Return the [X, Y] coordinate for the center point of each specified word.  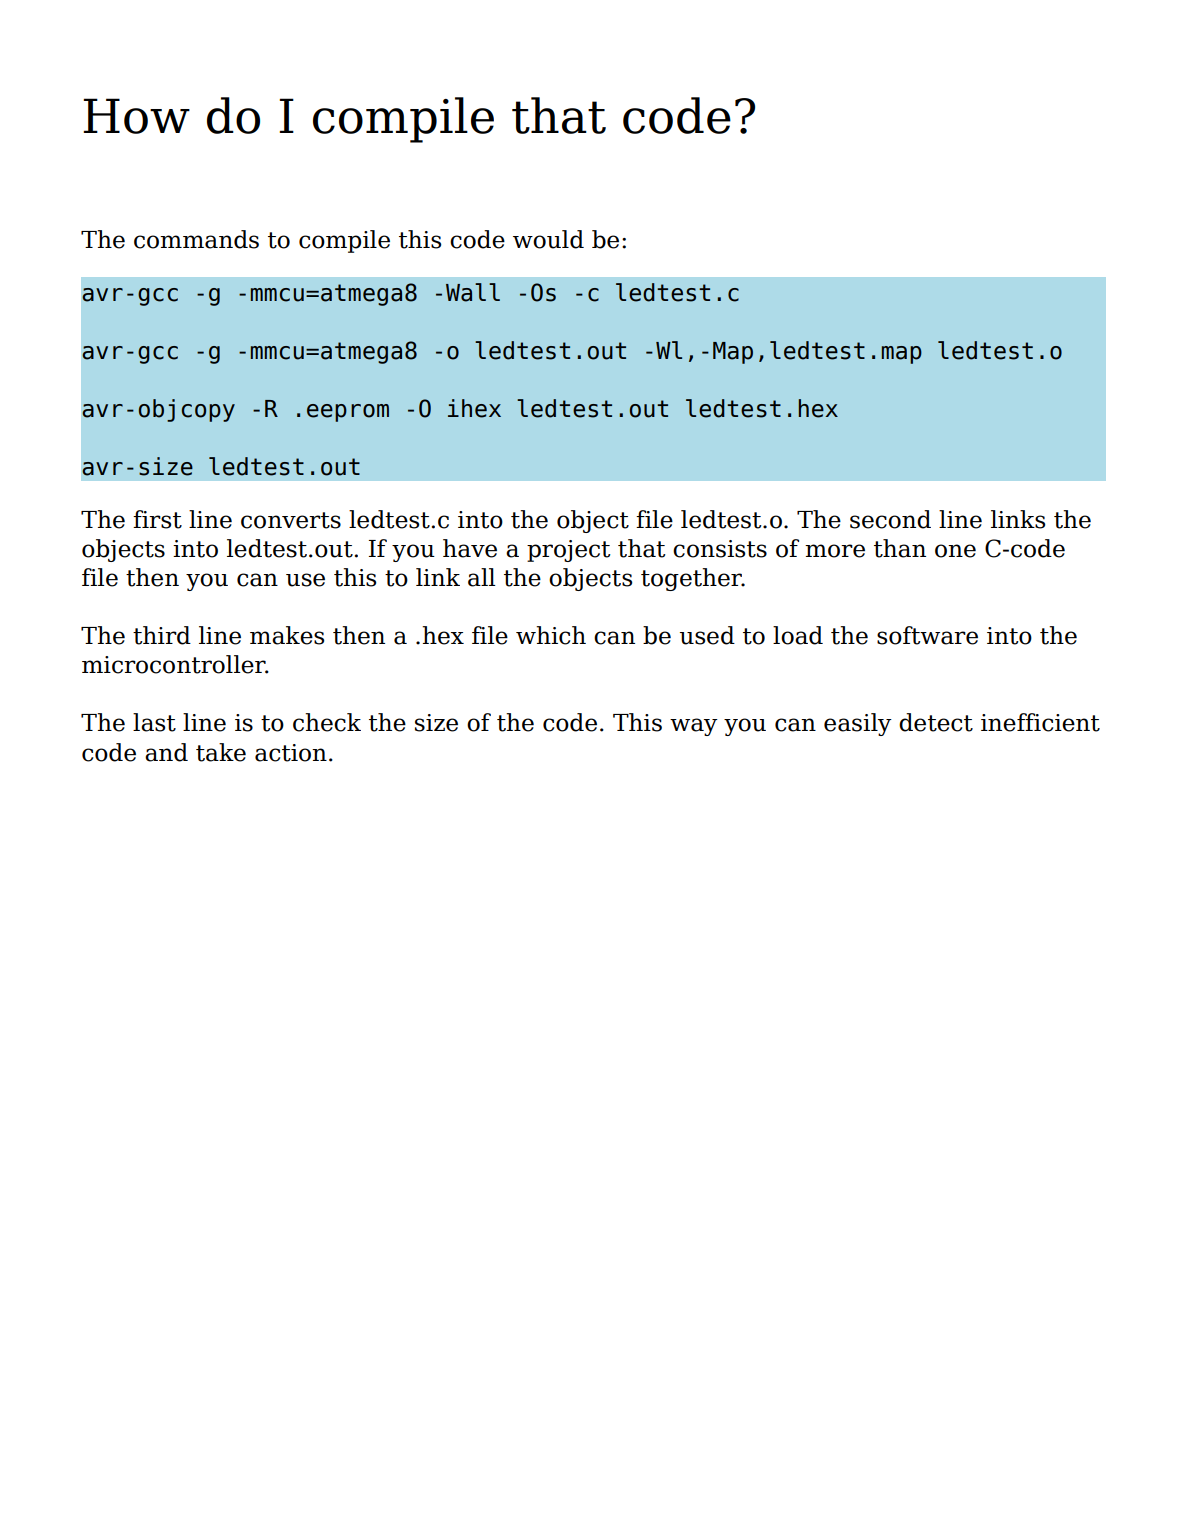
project [569, 551]
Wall [473, 292]
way [694, 727]
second [890, 519]
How [136, 116]
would [548, 239]
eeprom [348, 413]
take [221, 752]
